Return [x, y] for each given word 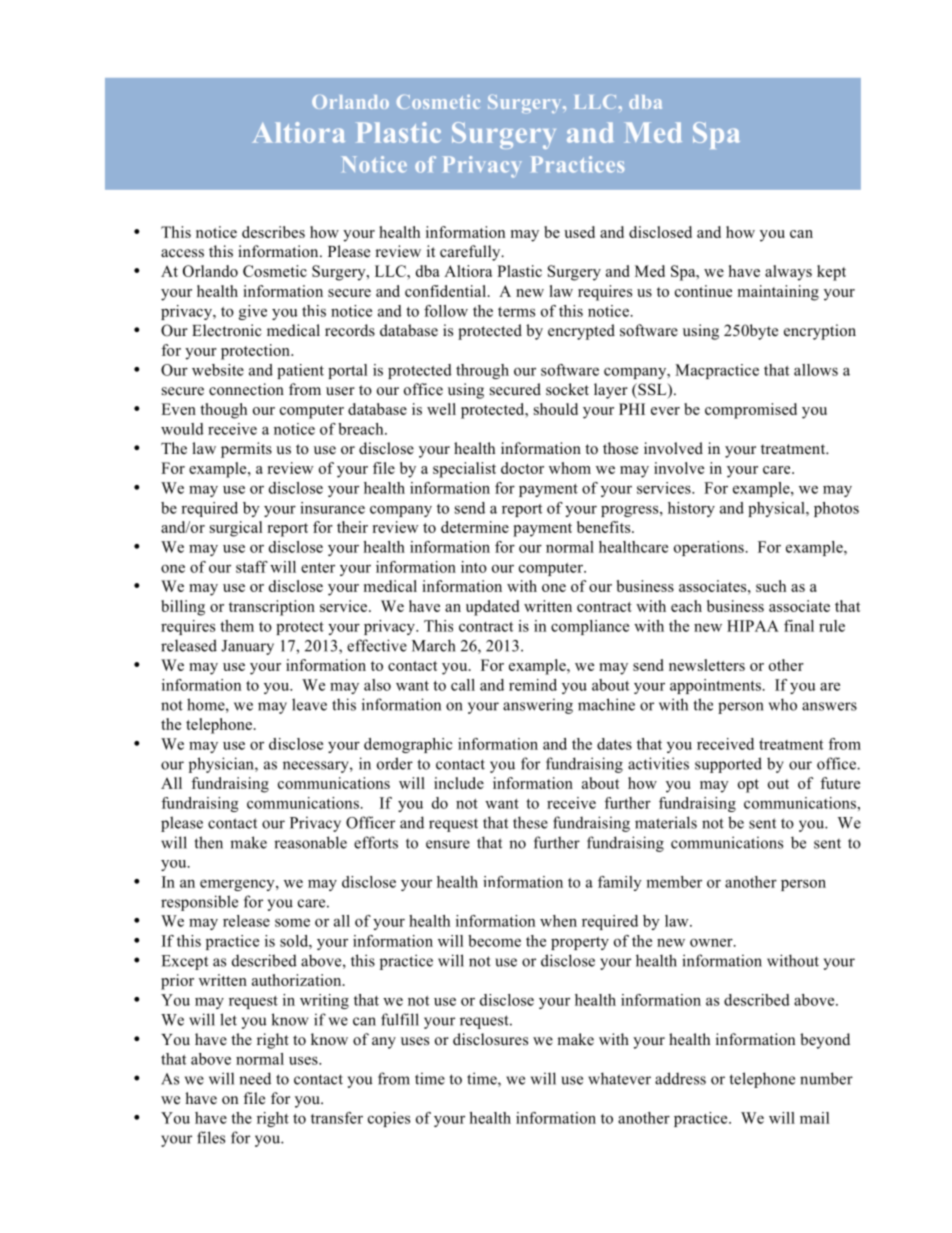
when [558, 921]
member [674, 882]
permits [246, 450]
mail [814, 1118]
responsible [199, 903]
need [255, 1078]
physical [777, 509]
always [788, 273]
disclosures [490, 1039]
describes [273, 232]
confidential [445, 291]
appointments [716, 686]
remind [533, 685]
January [247, 647]
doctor [522, 468]
